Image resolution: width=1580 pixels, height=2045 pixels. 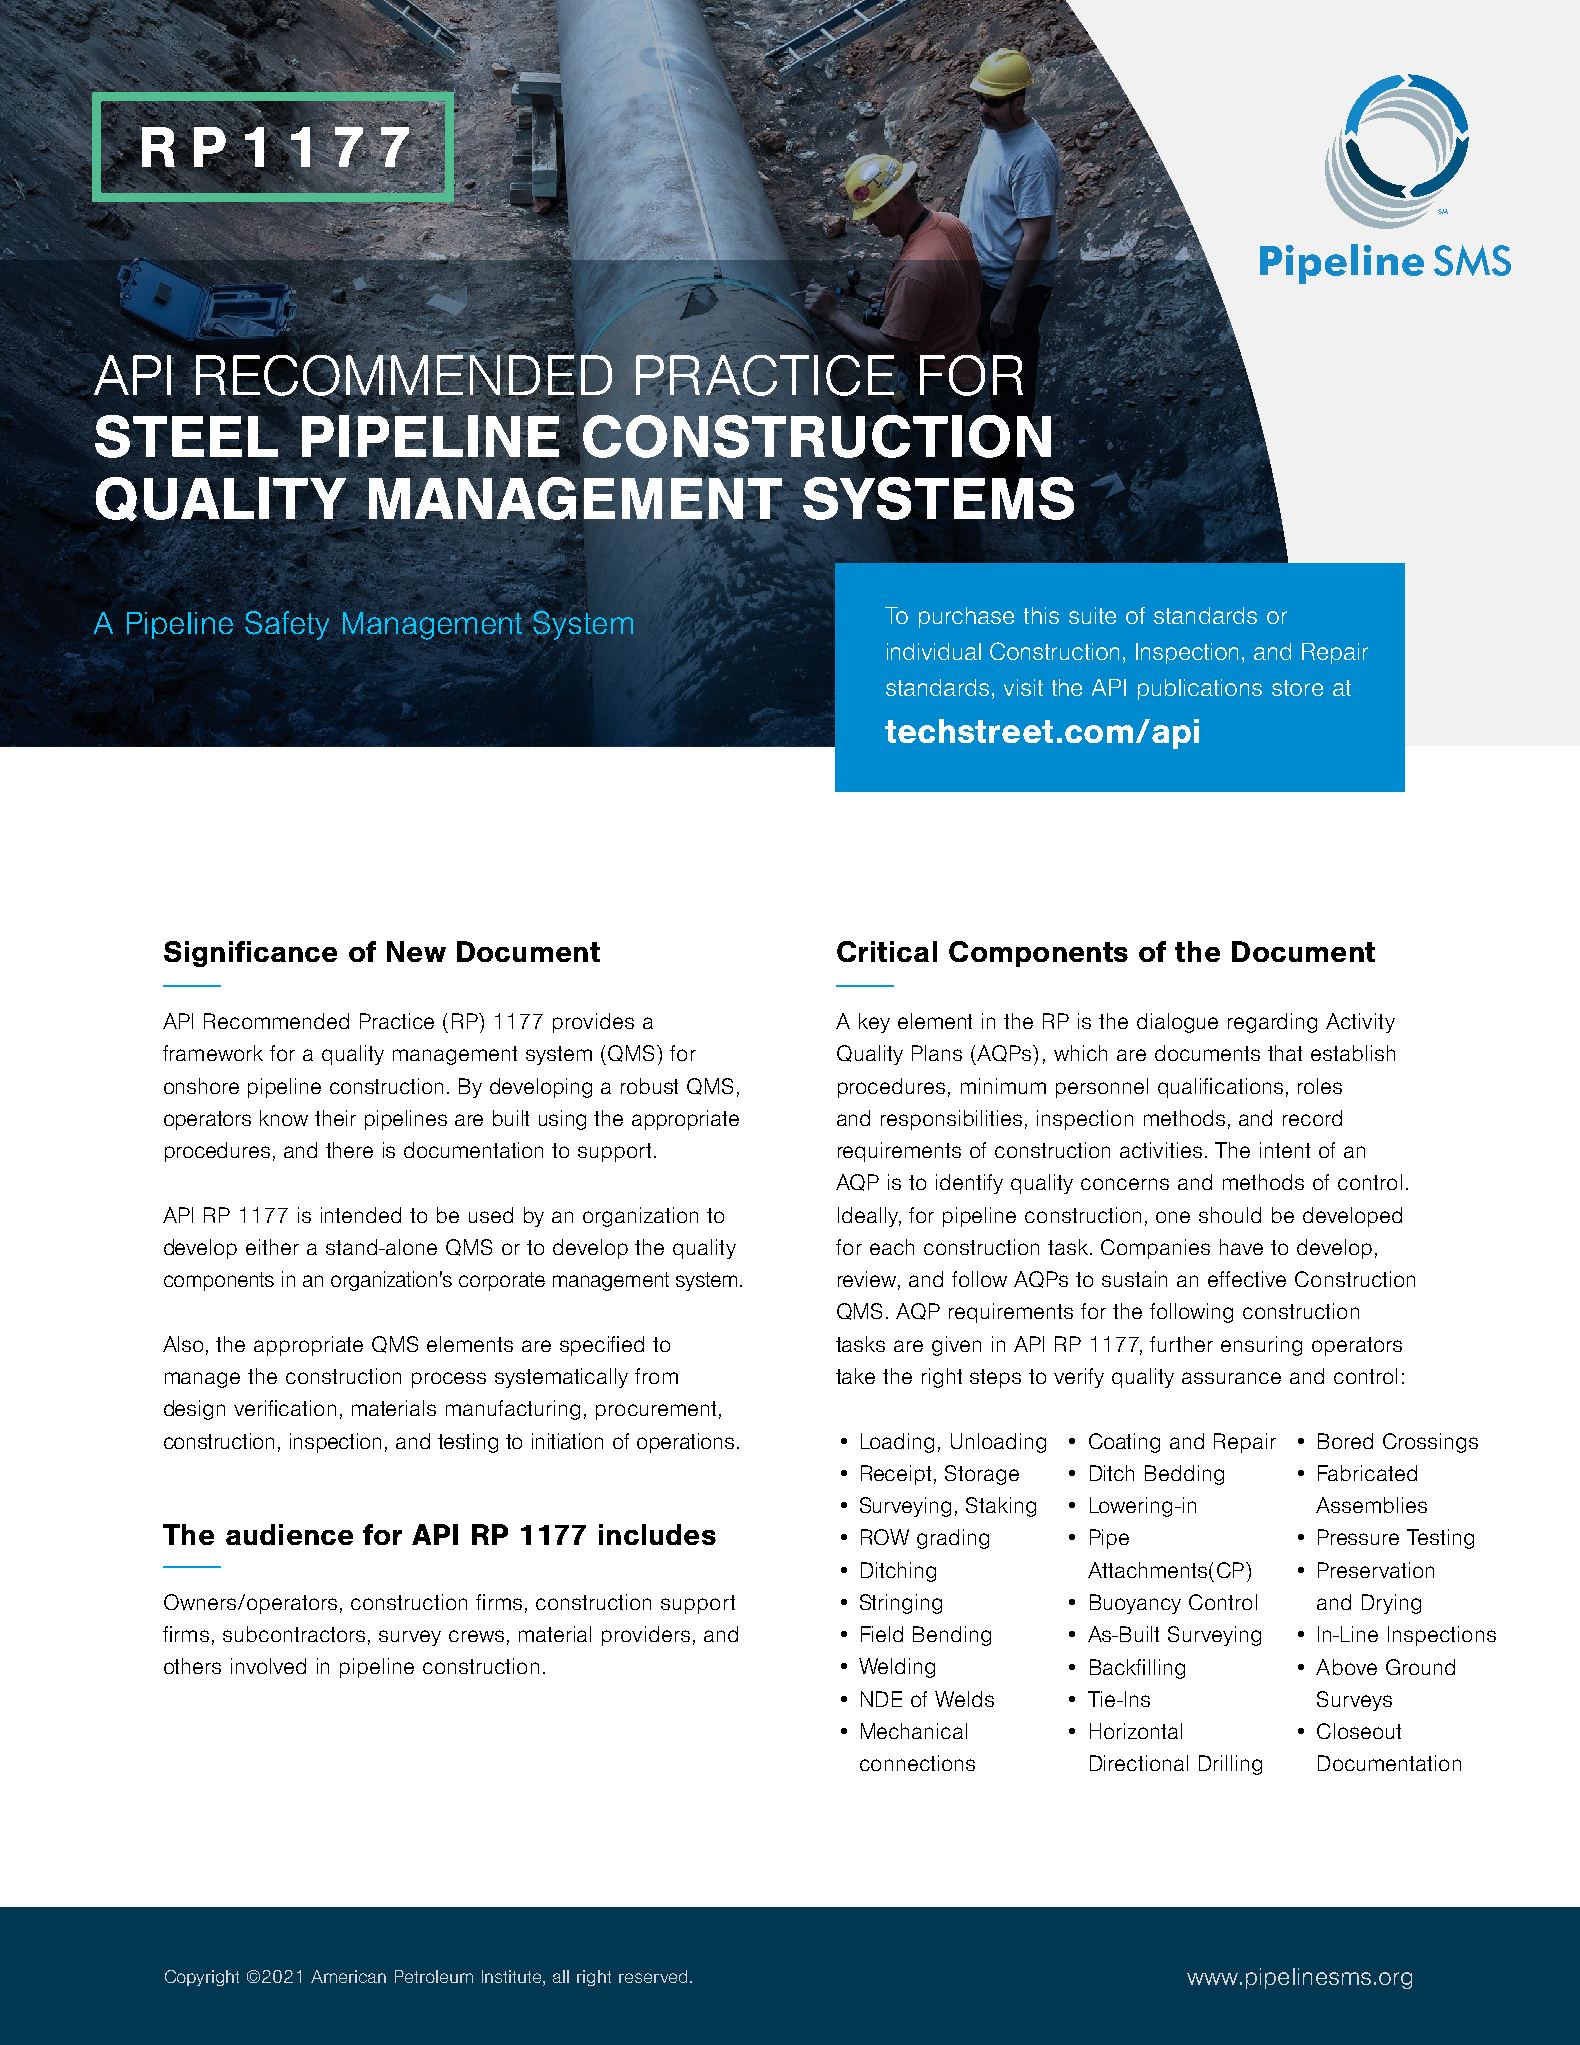 I want to click on reserved, so click(x=653, y=1976).
